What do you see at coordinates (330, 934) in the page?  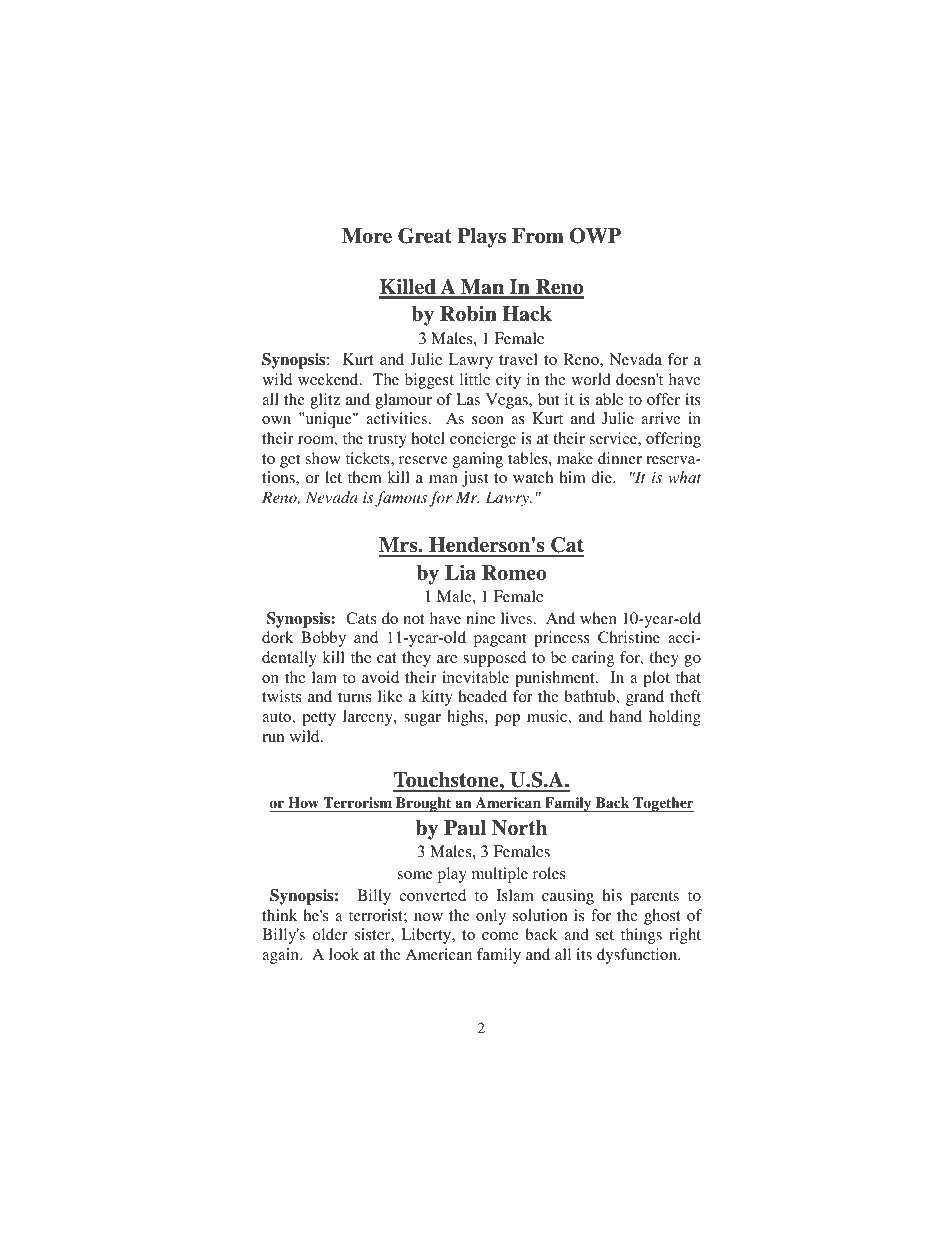 I see `older` at bounding box center [330, 934].
